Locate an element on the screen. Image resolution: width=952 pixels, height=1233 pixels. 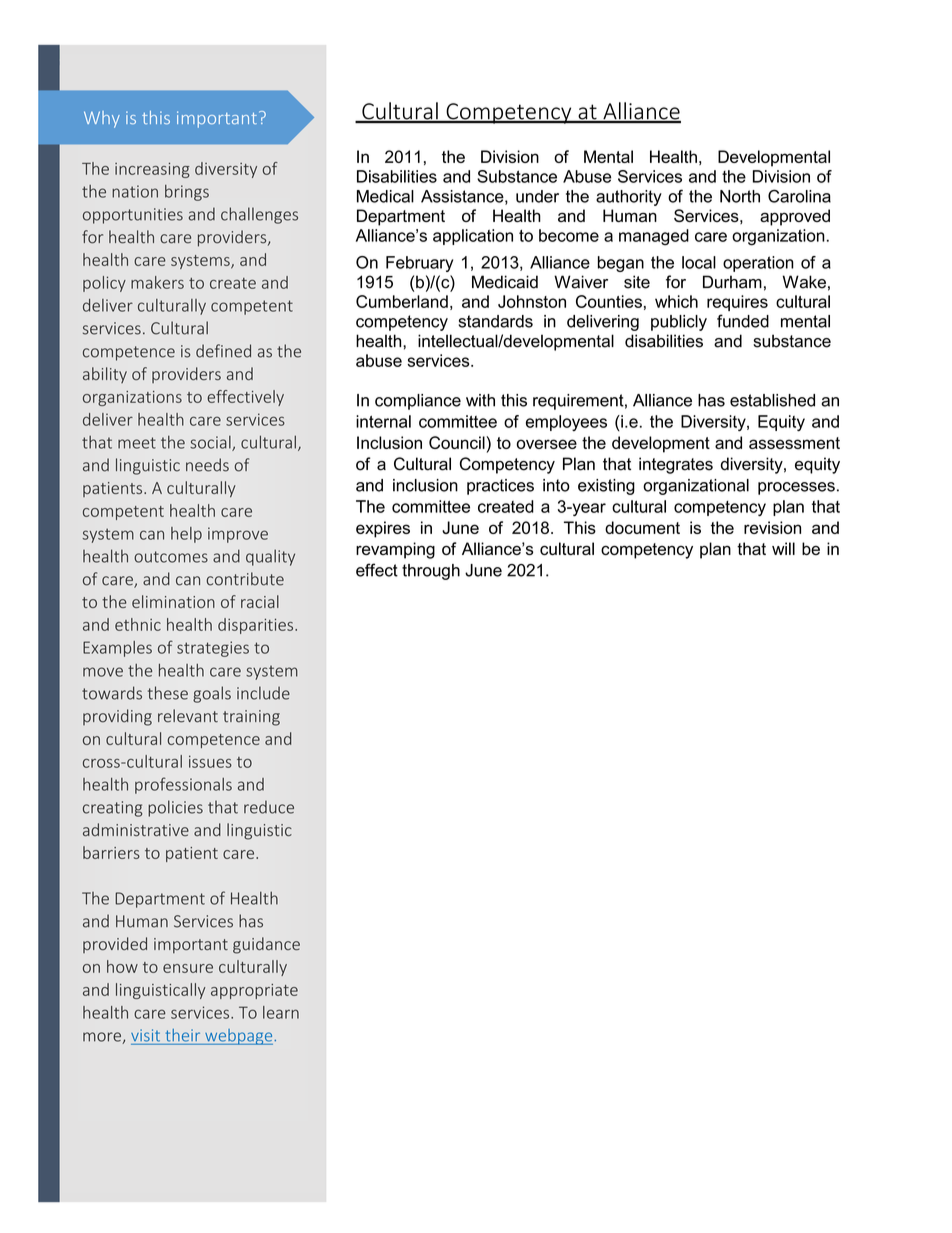
Medical is located at coordinates (385, 196).
